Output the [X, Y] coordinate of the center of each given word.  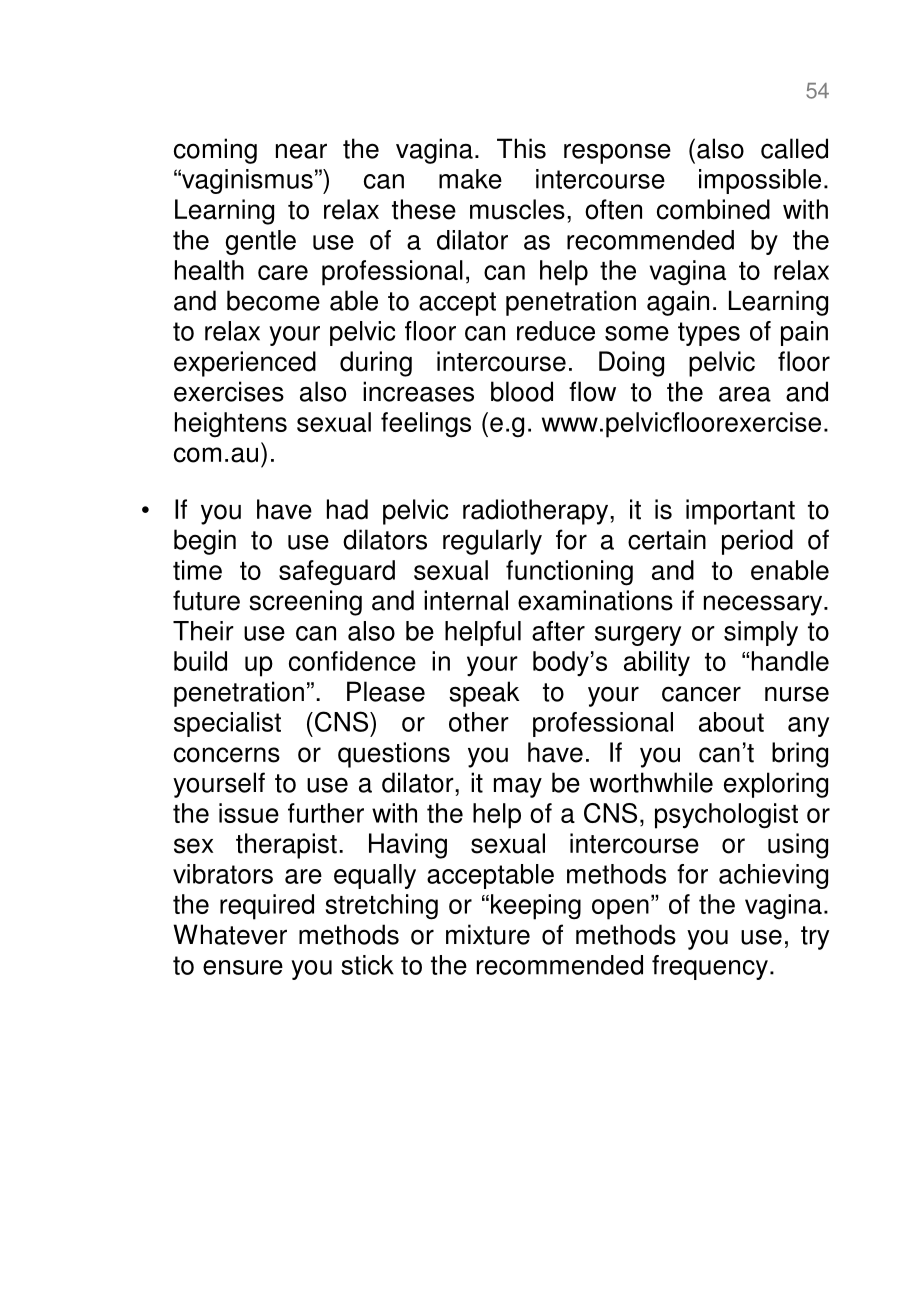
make [470, 179]
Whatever [230, 934]
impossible [760, 181]
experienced [245, 364]
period [757, 542]
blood [522, 391]
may [518, 787]
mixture [488, 934]
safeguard [337, 573]
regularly [492, 542]
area [745, 394]
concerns [227, 755]
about [731, 722]
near [301, 151]
